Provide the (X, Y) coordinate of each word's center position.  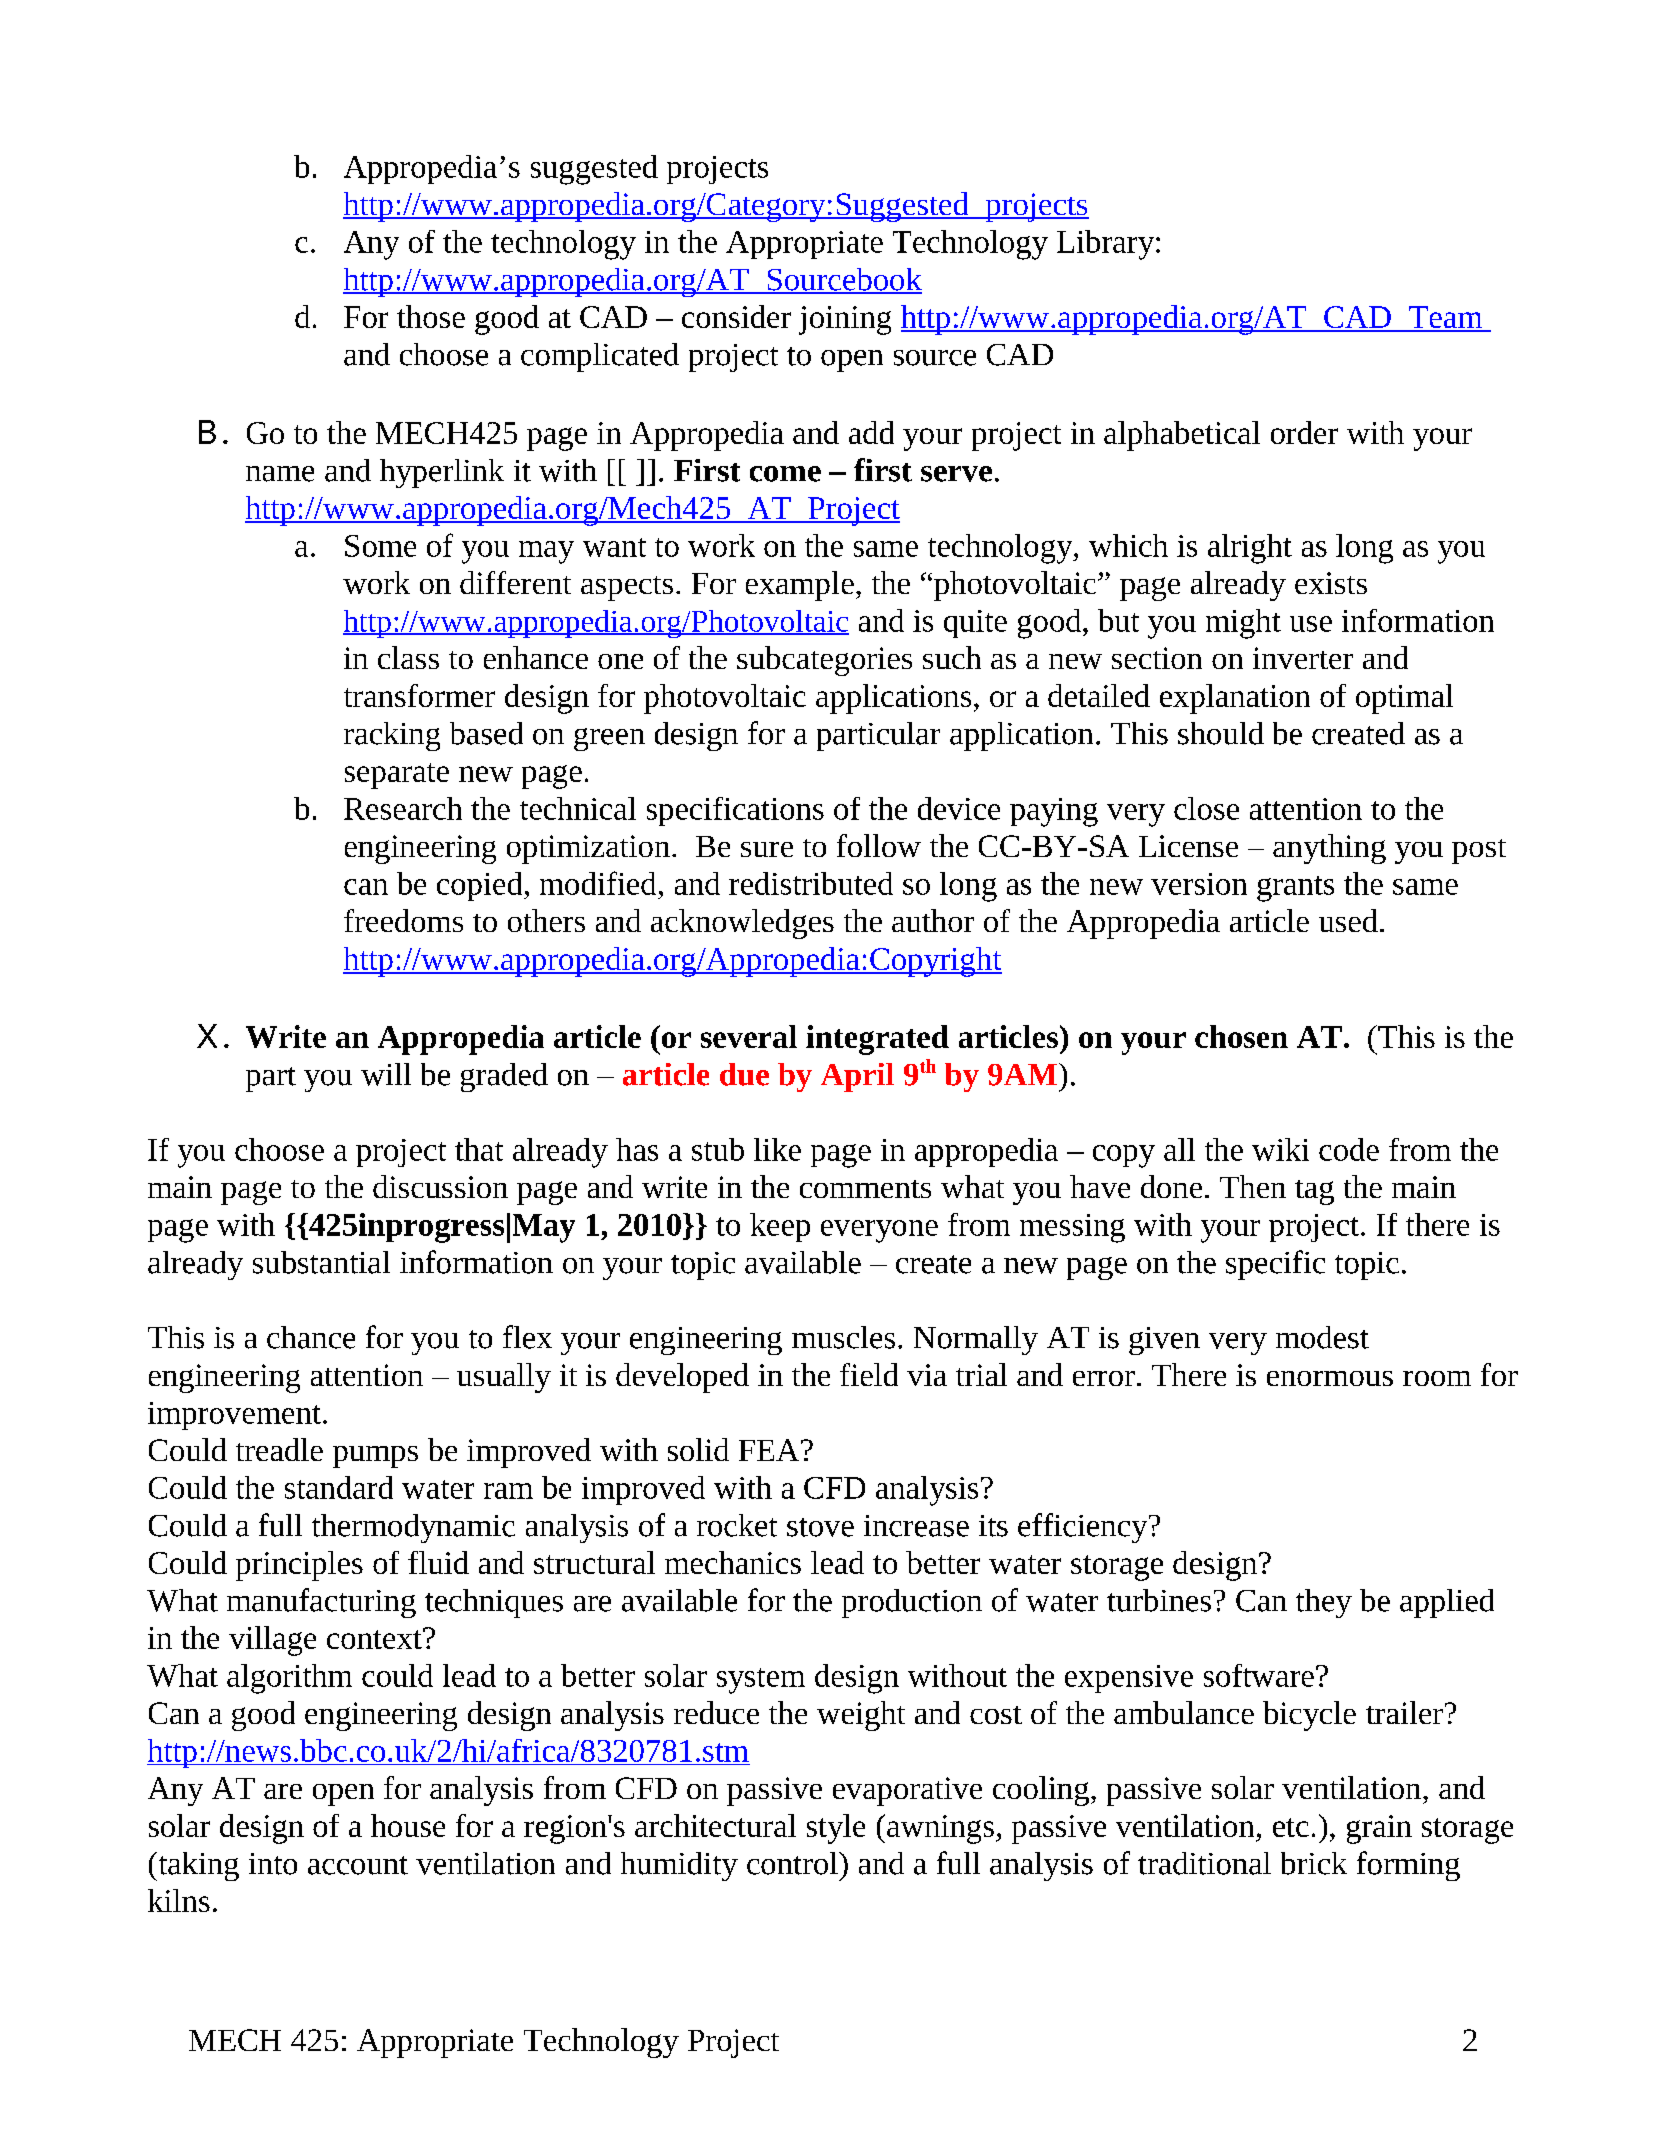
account (358, 1865)
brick (1314, 1863)
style (836, 1829)
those (431, 316)
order (1304, 432)
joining (845, 320)
